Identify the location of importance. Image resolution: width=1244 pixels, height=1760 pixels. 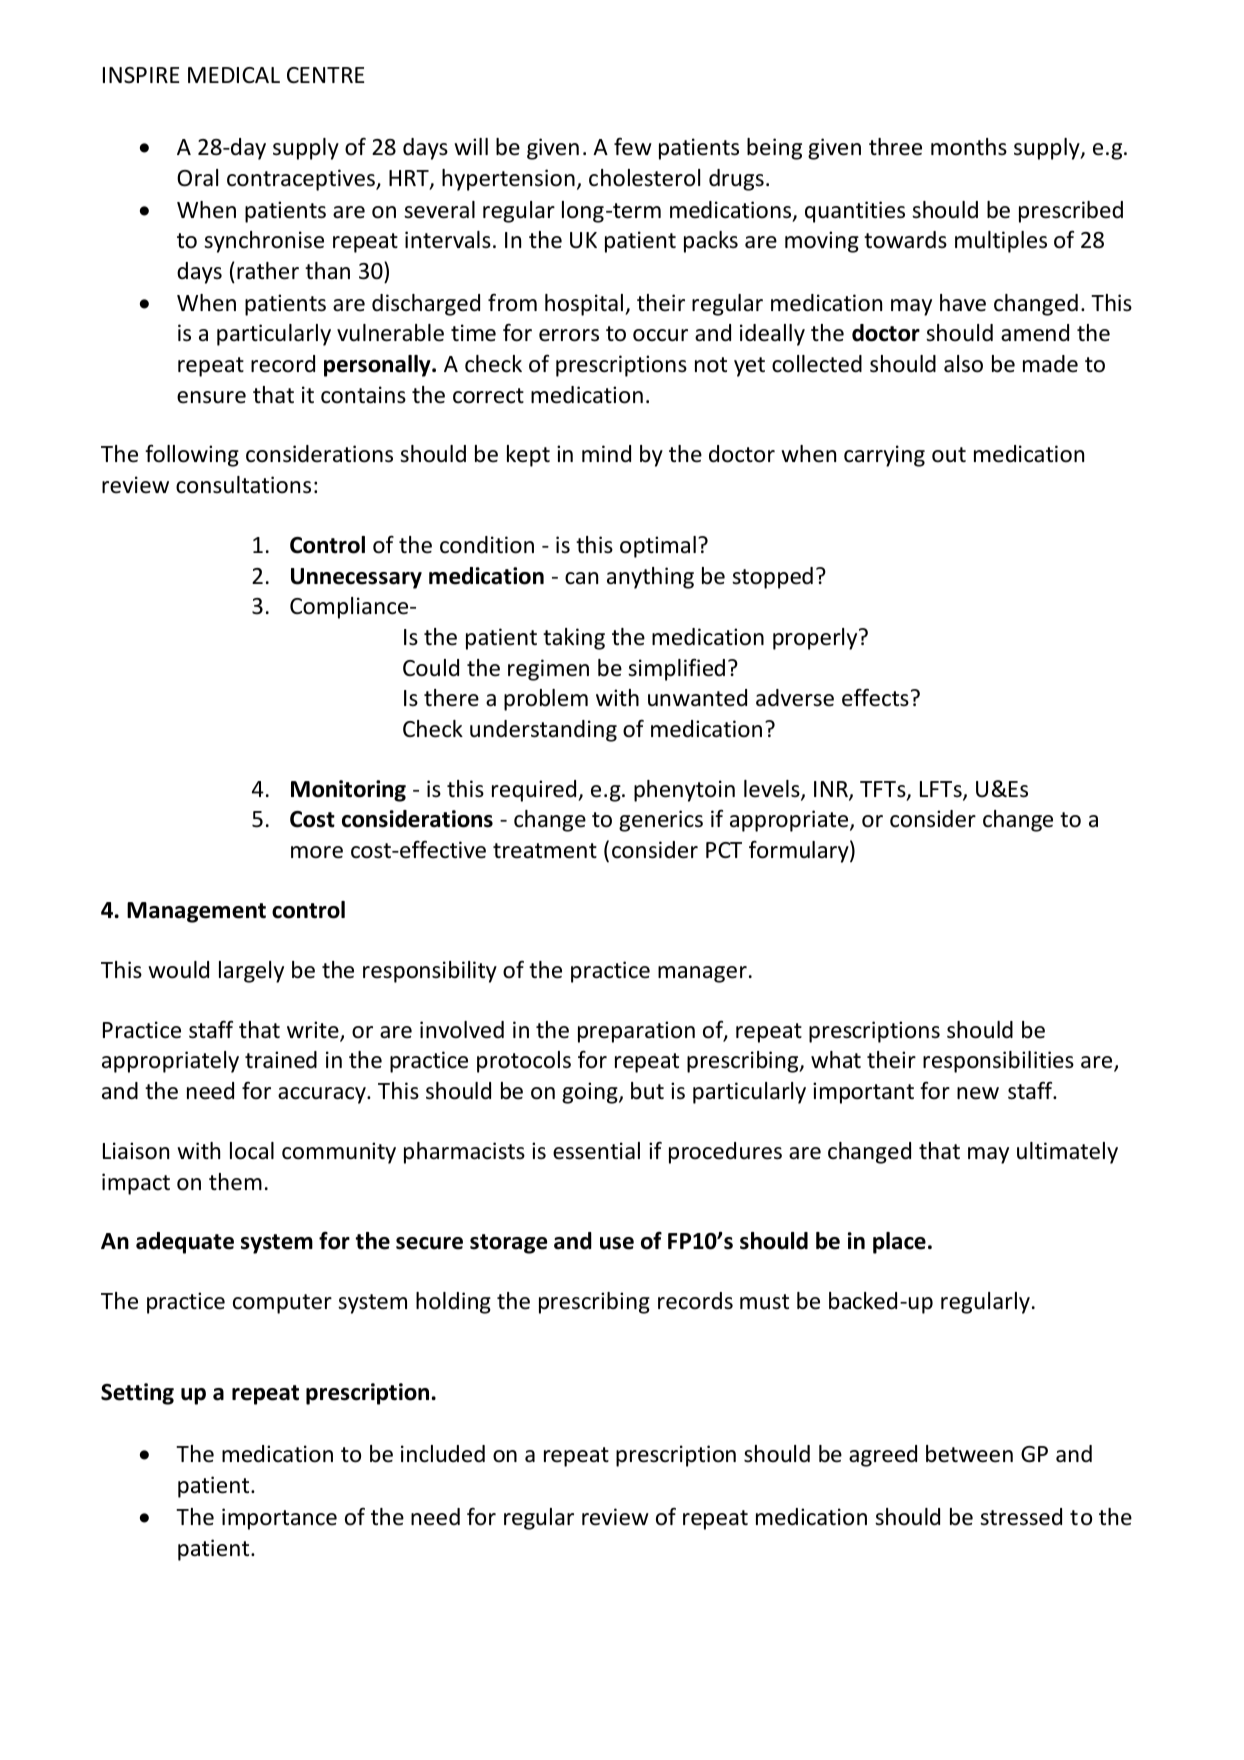
(279, 1519).
